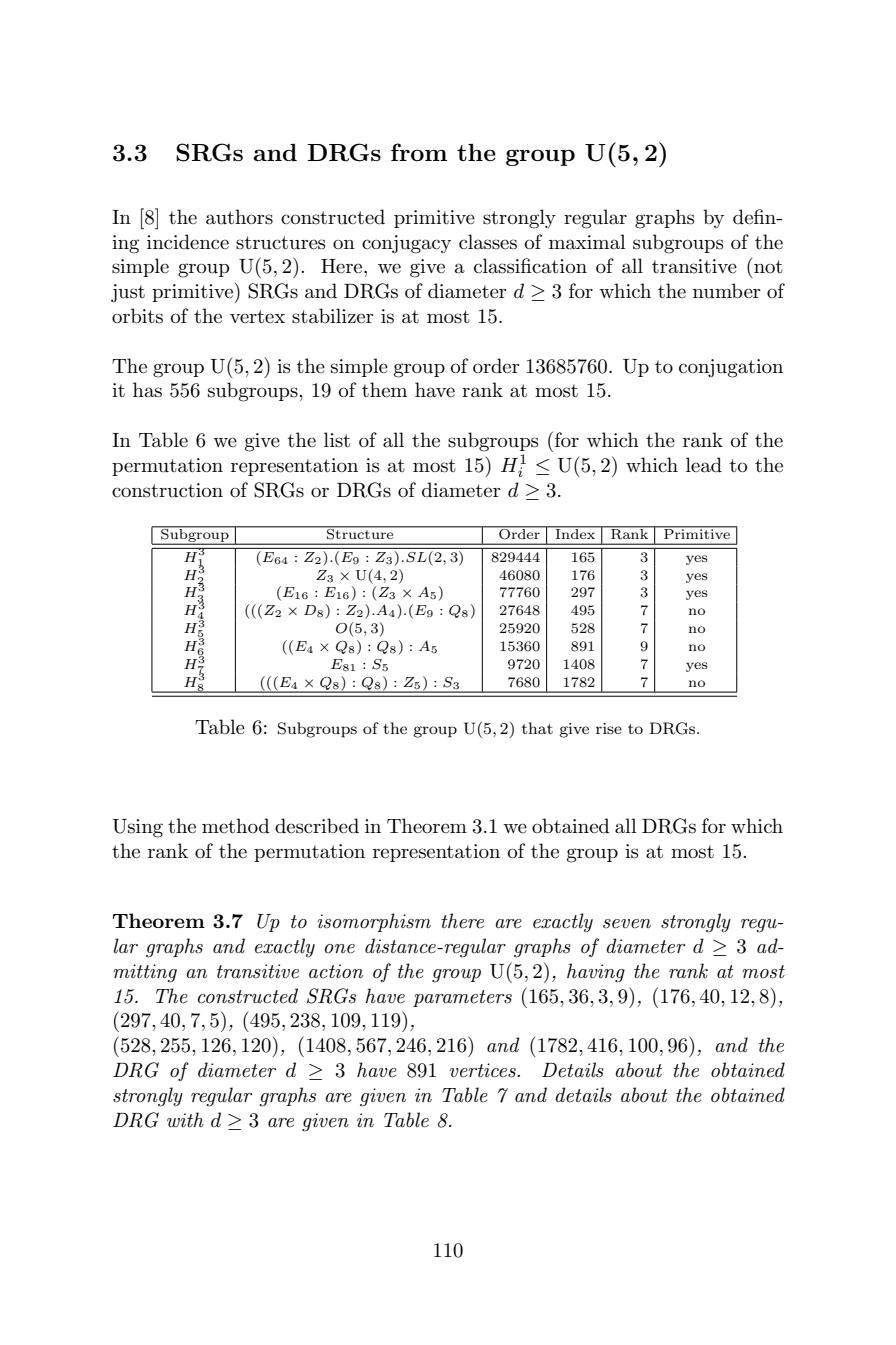  I want to click on maximal, so click(587, 242).
